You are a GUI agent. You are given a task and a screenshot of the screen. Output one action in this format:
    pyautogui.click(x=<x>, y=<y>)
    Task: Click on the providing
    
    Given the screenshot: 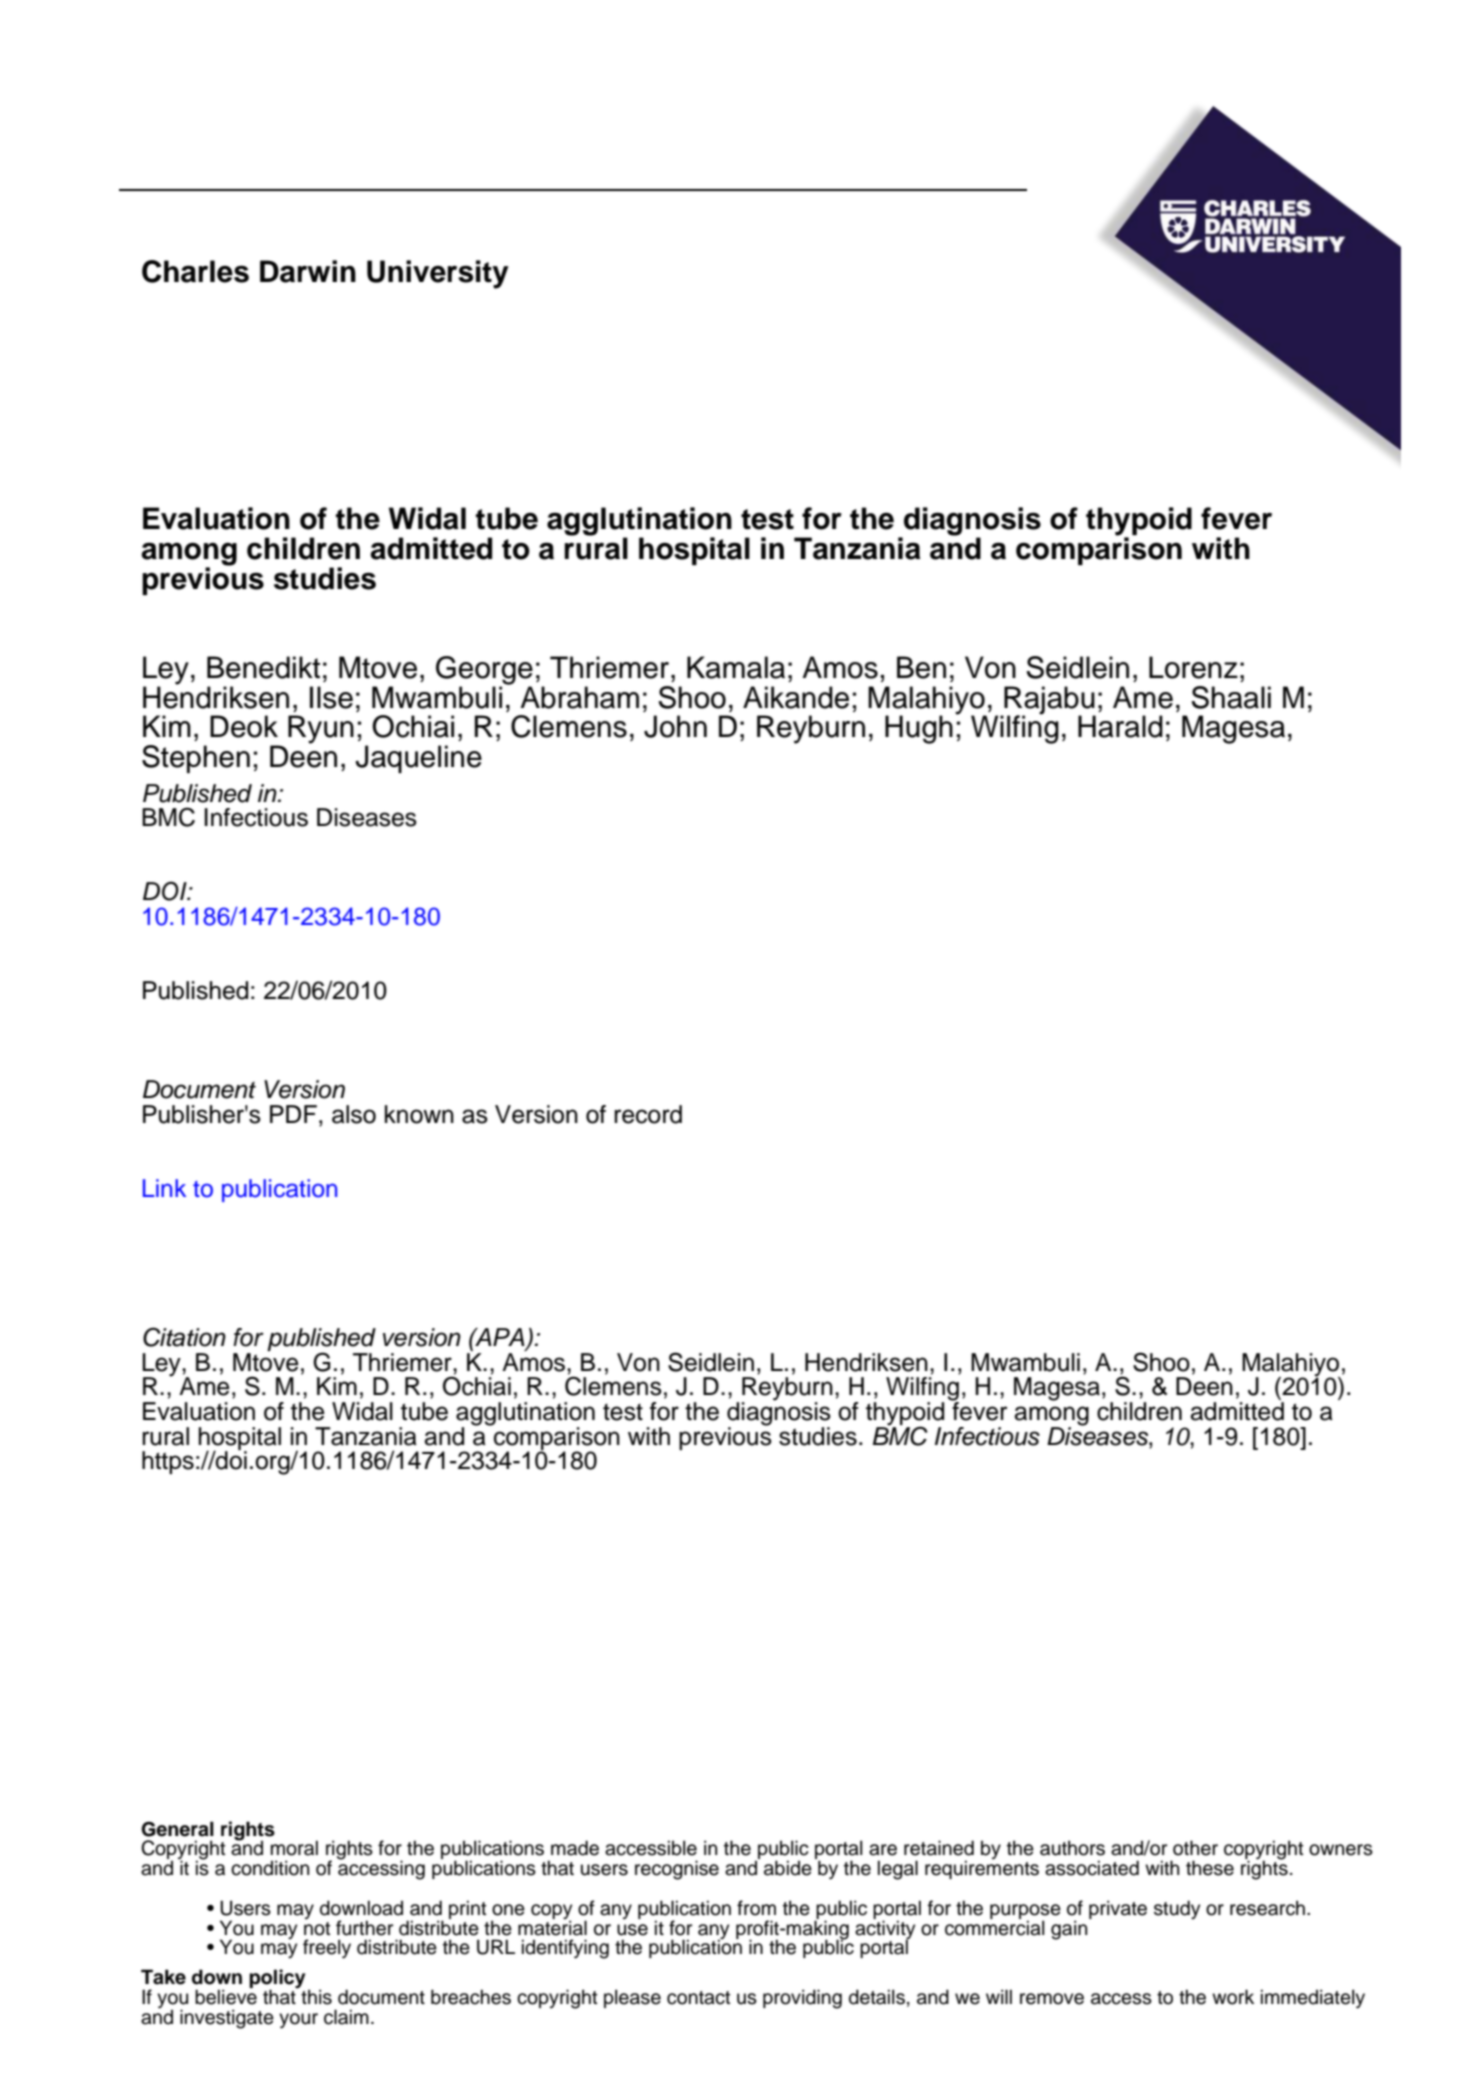 What is the action you would take?
    pyautogui.click(x=802, y=1999)
